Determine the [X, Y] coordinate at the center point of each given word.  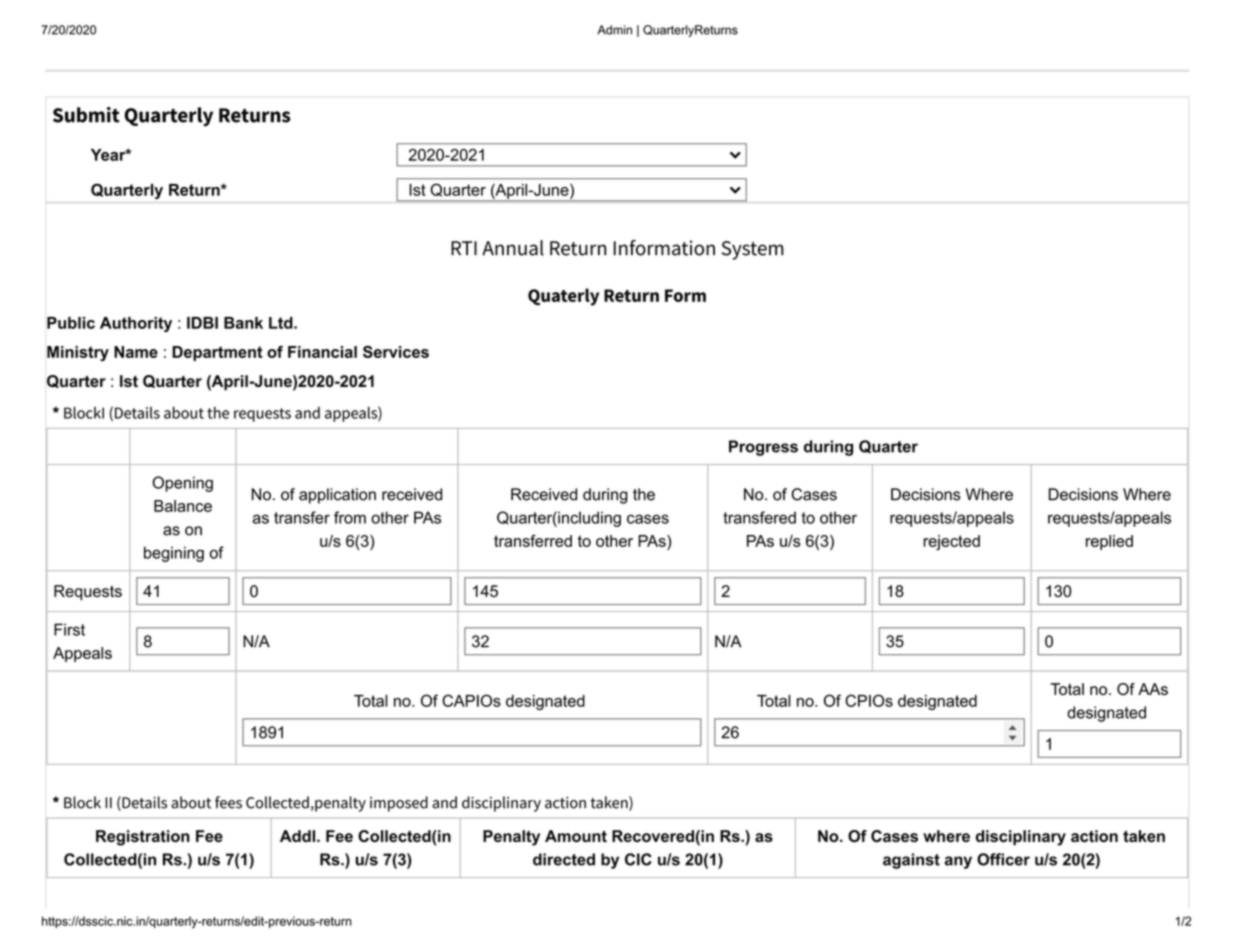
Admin [614, 30]
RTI [464, 248]
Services [396, 352]
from [350, 517]
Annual [513, 248]
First [69, 629]
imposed [399, 804]
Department [217, 353]
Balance [183, 506]
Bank [243, 323]
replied [1109, 542]
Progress [763, 448]
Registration [143, 838]
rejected [951, 543]
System [753, 250]
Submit [86, 115]
